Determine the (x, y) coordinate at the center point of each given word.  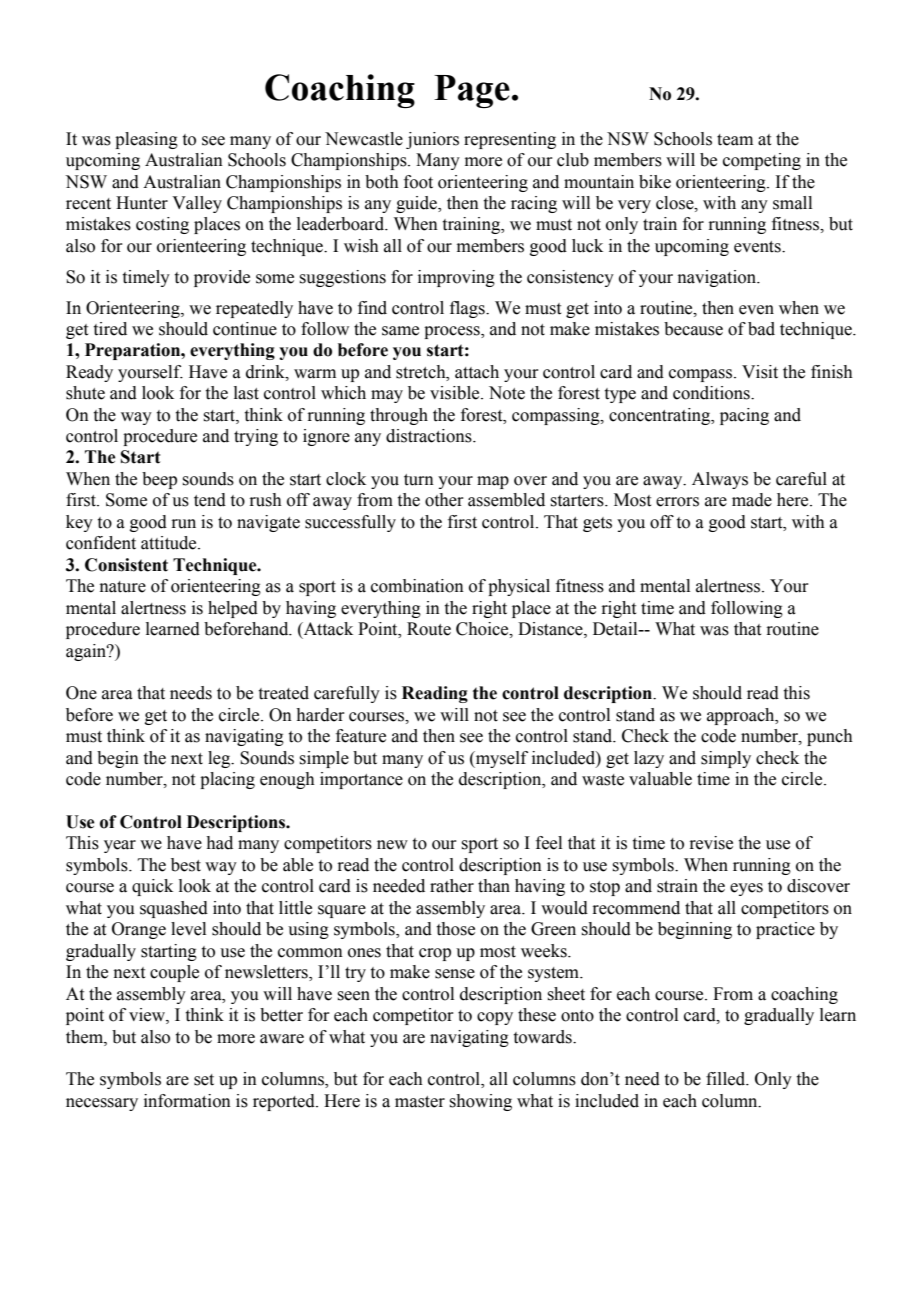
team (735, 140)
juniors (432, 140)
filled (727, 1079)
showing (480, 1102)
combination (417, 586)
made (752, 500)
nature (123, 587)
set (204, 1080)
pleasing (146, 140)
